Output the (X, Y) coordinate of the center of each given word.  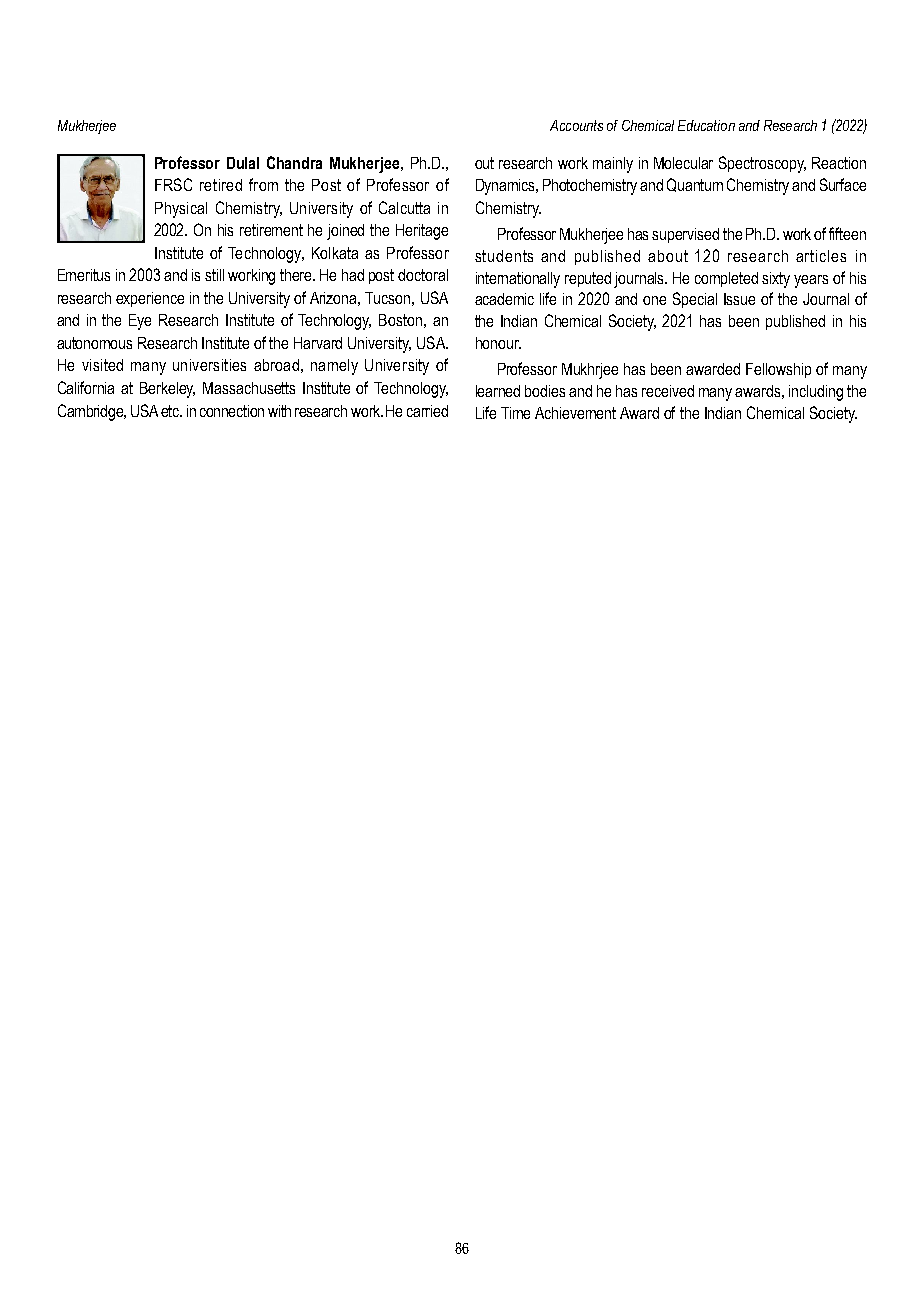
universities (209, 365)
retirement (271, 230)
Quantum (695, 185)
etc (171, 411)
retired (221, 185)
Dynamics (507, 187)
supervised (685, 235)
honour (498, 343)
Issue (739, 299)
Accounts (576, 125)
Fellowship (778, 370)
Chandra (294, 162)
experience (150, 299)
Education (706, 125)
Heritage (422, 232)
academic (504, 299)
